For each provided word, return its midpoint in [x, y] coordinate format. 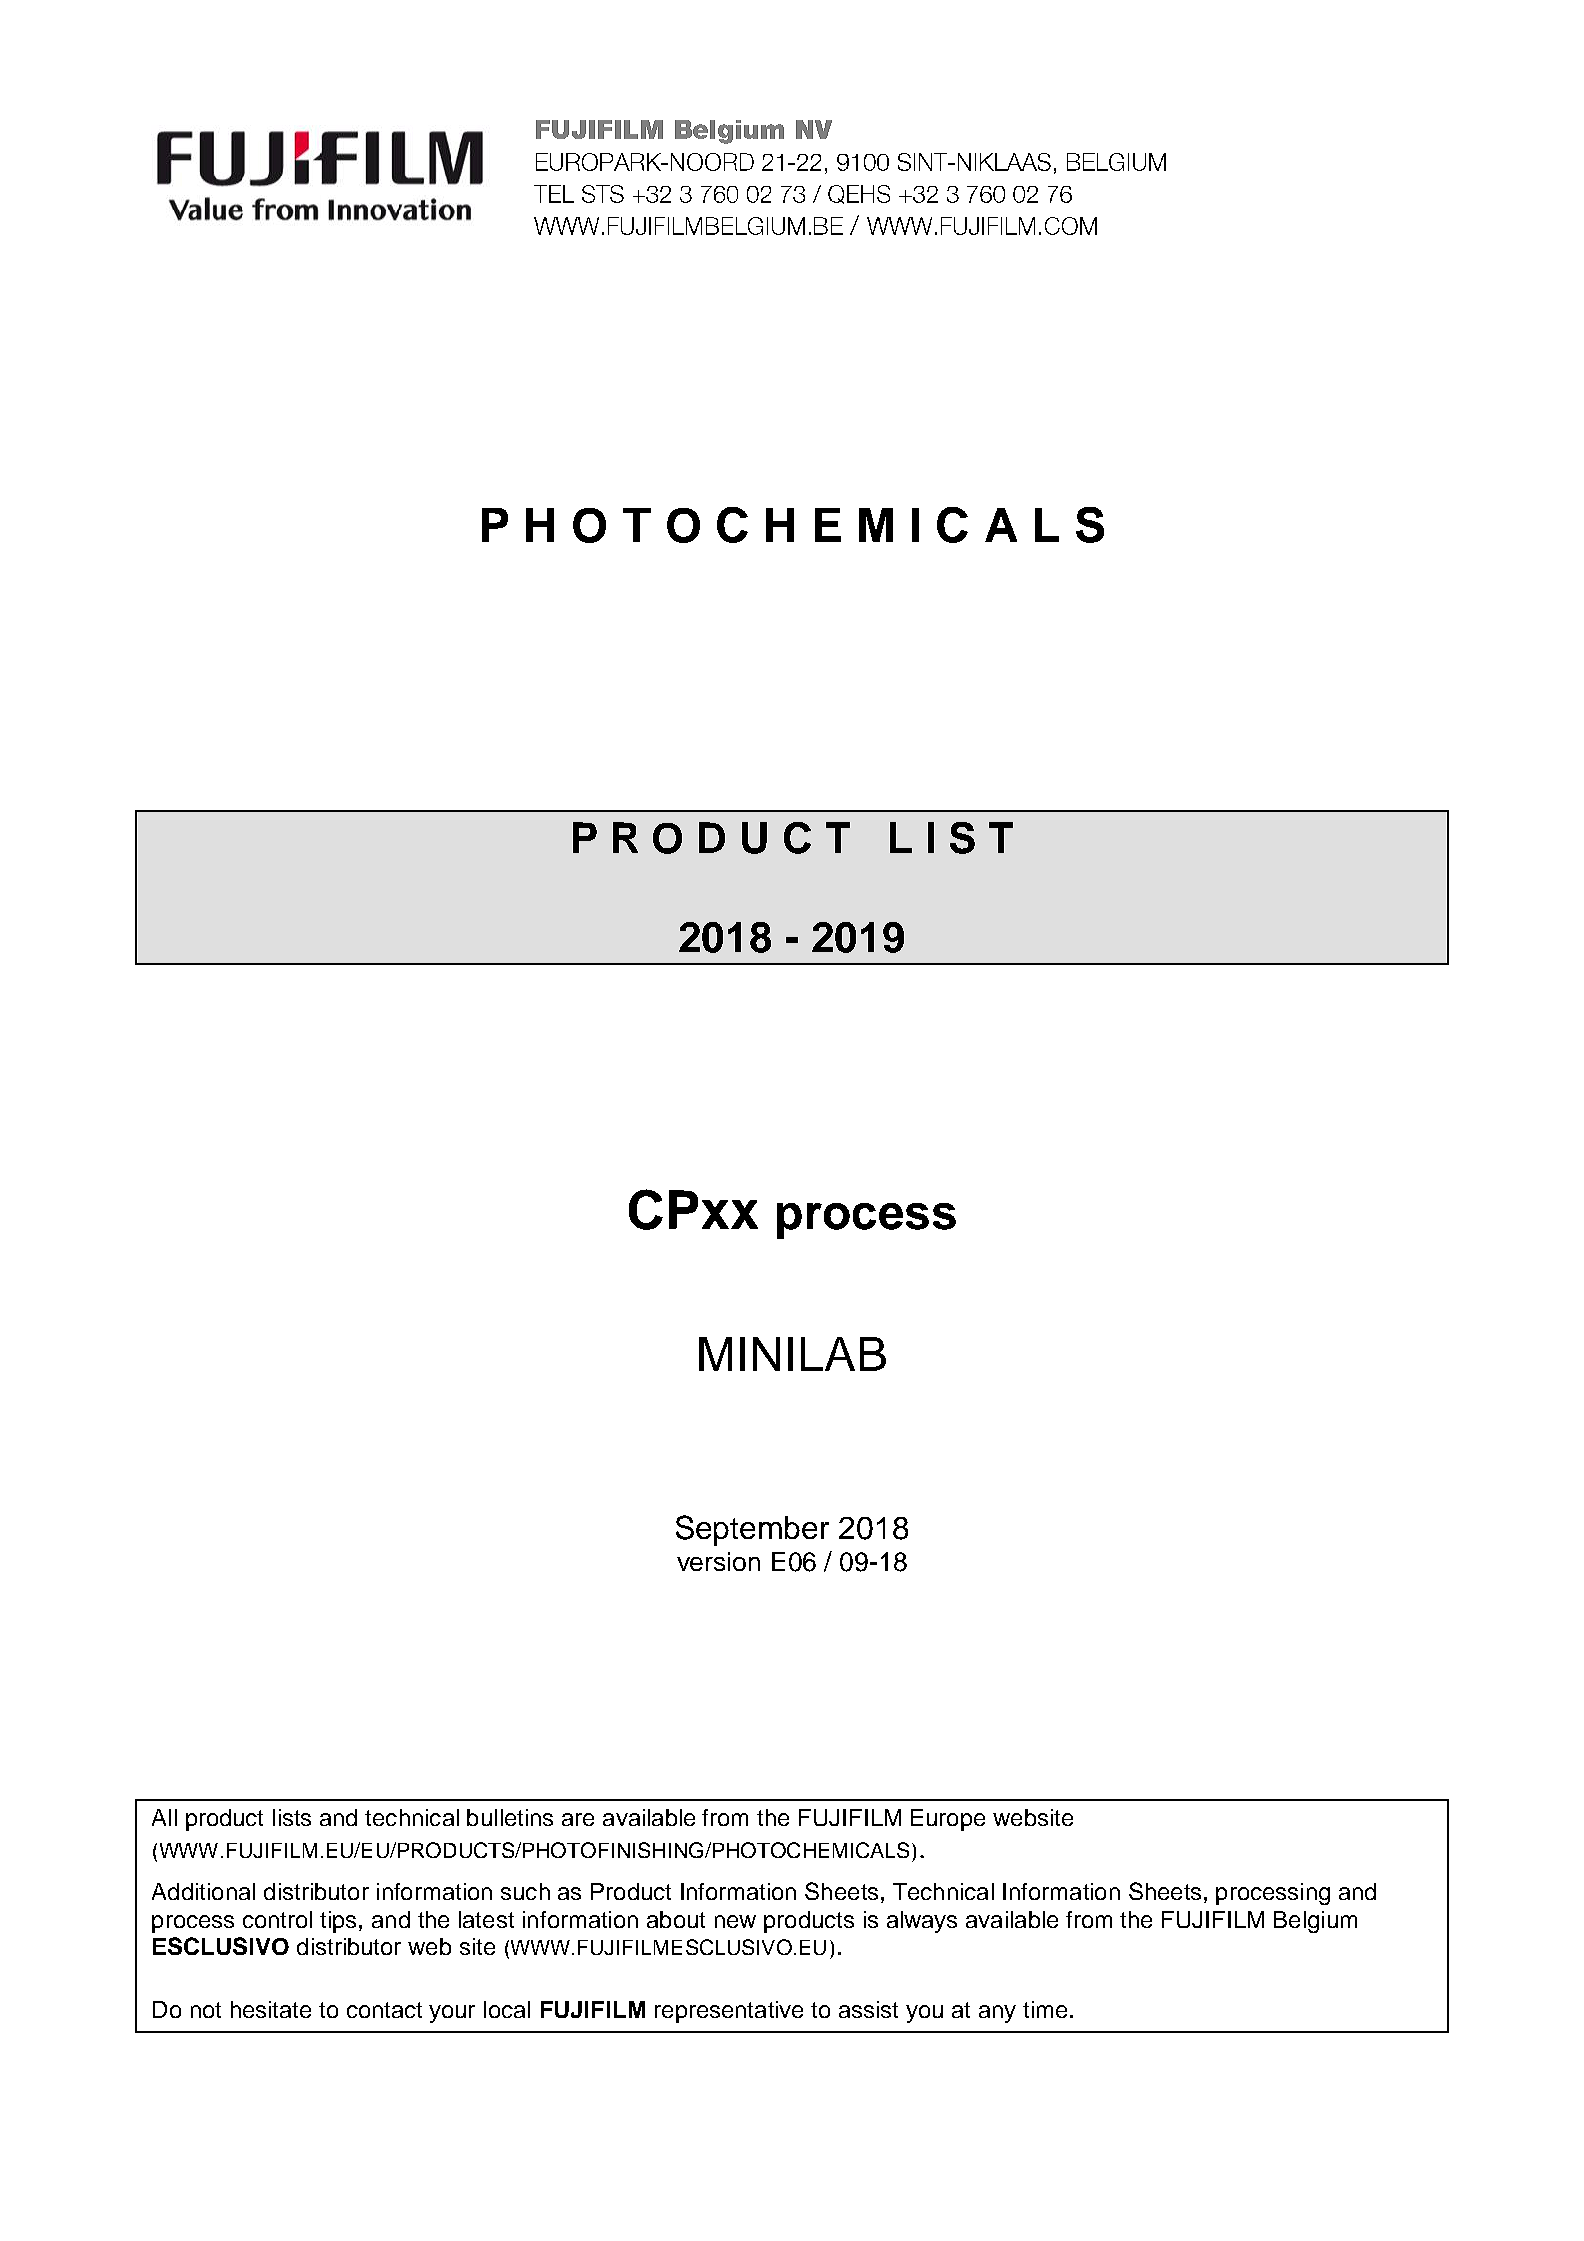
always [922, 1922]
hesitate [271, 2009]
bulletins [510, 1817]
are [578, 1819]
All [164, 1817]
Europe [948, 1820]
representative [729, 2012]
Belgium [1315, 1922]
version [718, 1561]
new [735, 1921]
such [525, 1891]
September [752, 1530]
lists [292, 1817]
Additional [203, 1891]
